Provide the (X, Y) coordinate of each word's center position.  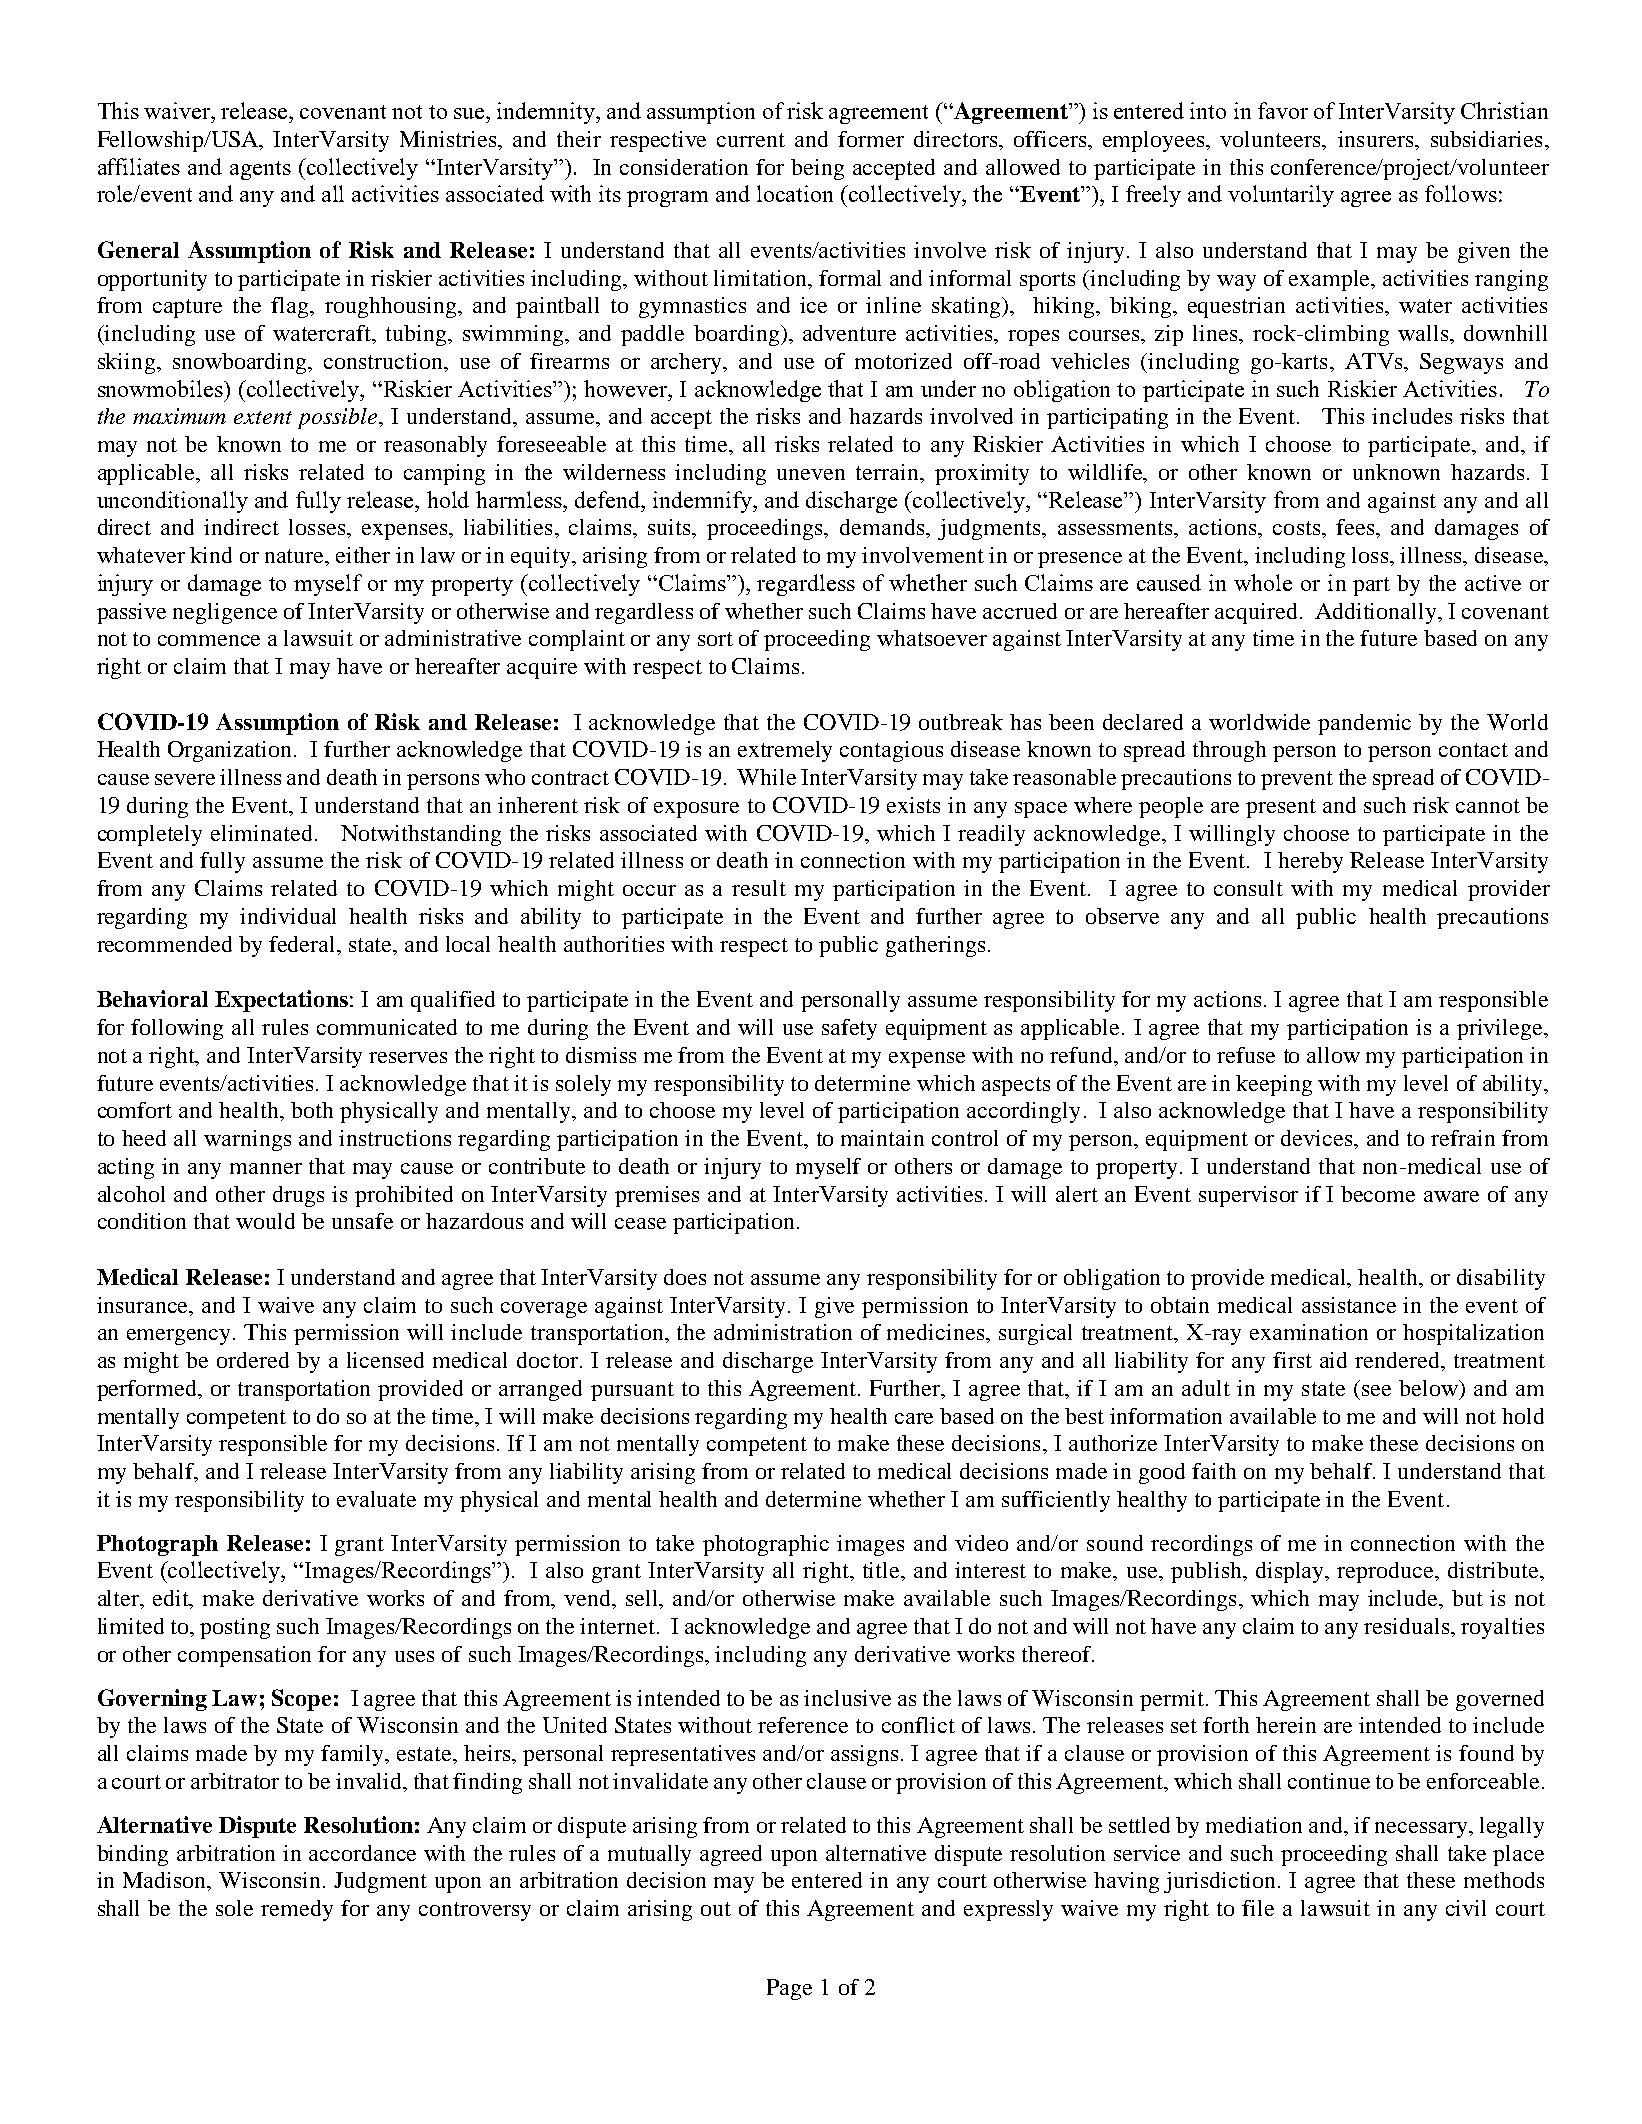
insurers (1377, 139)
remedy (297, 1910)
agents (260, 170)
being (817, 169)
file (1258, 1908)
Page (789, 1989)
